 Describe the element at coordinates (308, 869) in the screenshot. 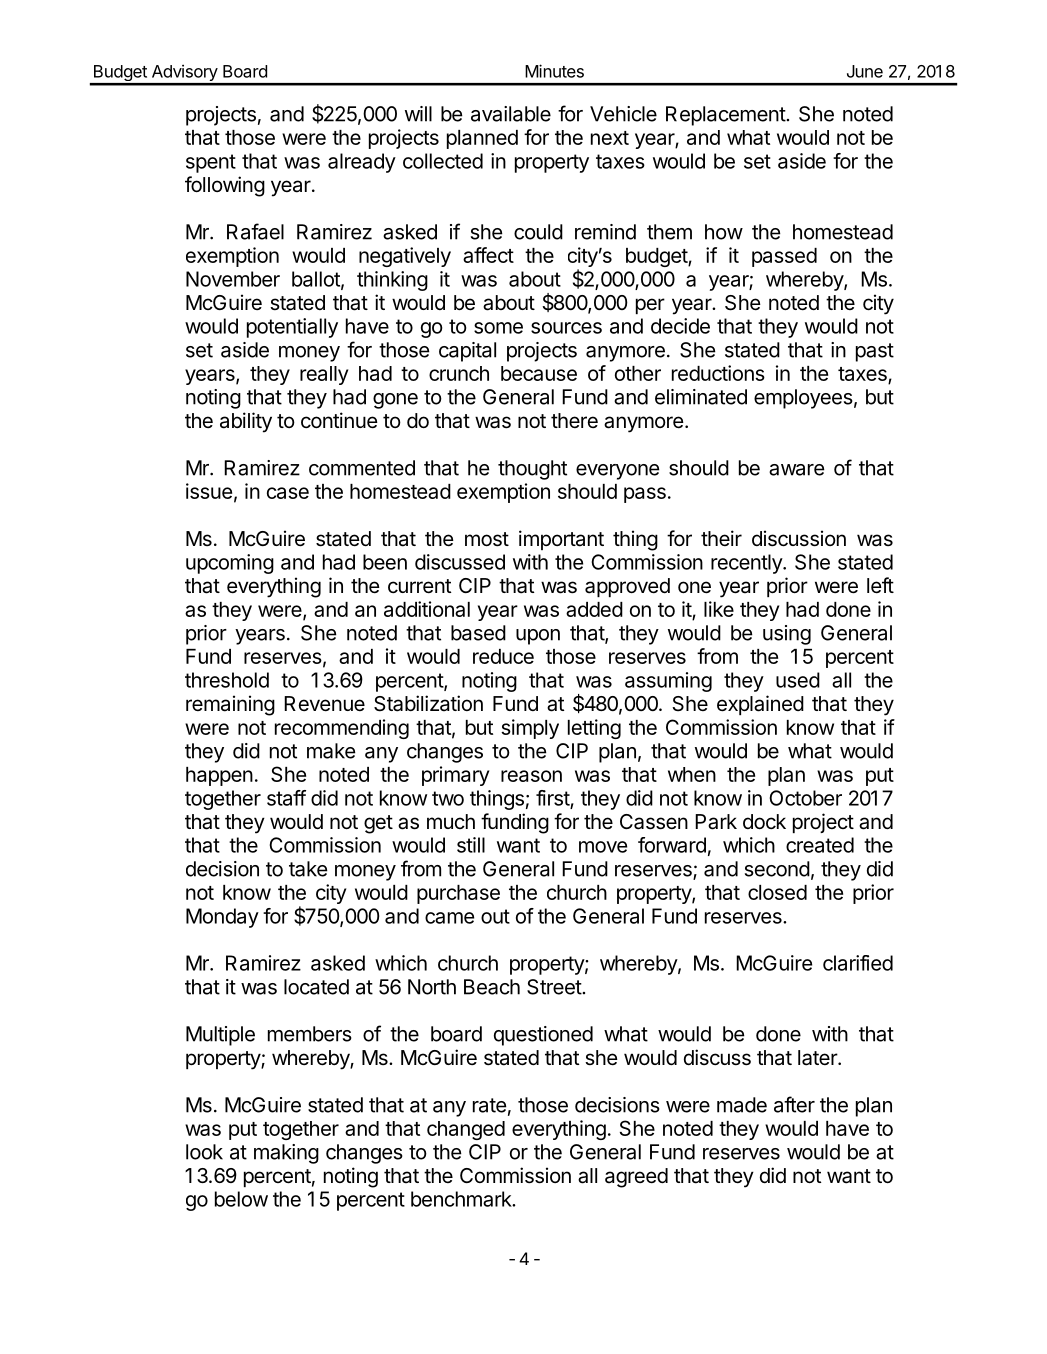

I see `take` at that location.
